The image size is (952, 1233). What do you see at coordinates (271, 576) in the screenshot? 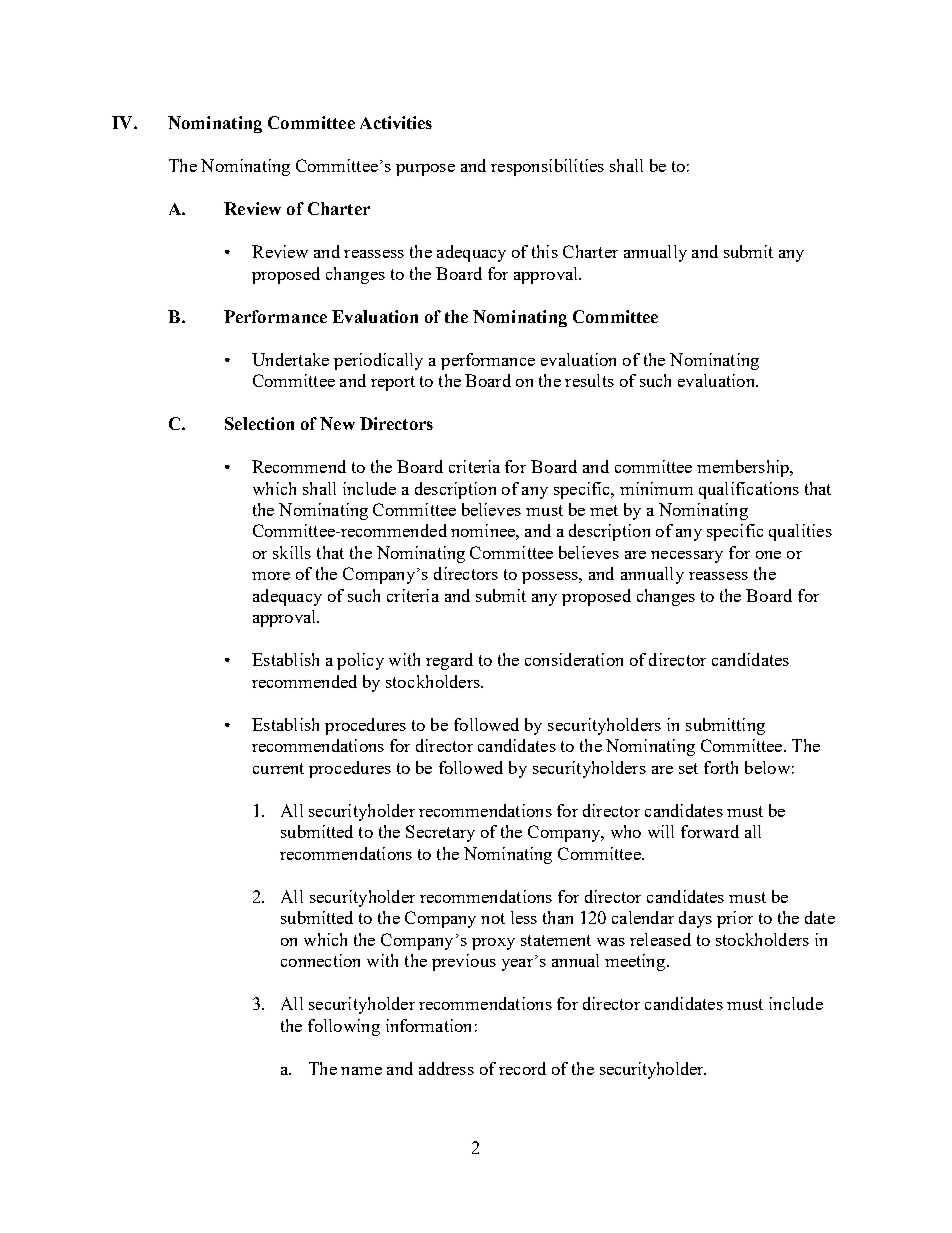
I see `more` at bounding box center [271, 576].
